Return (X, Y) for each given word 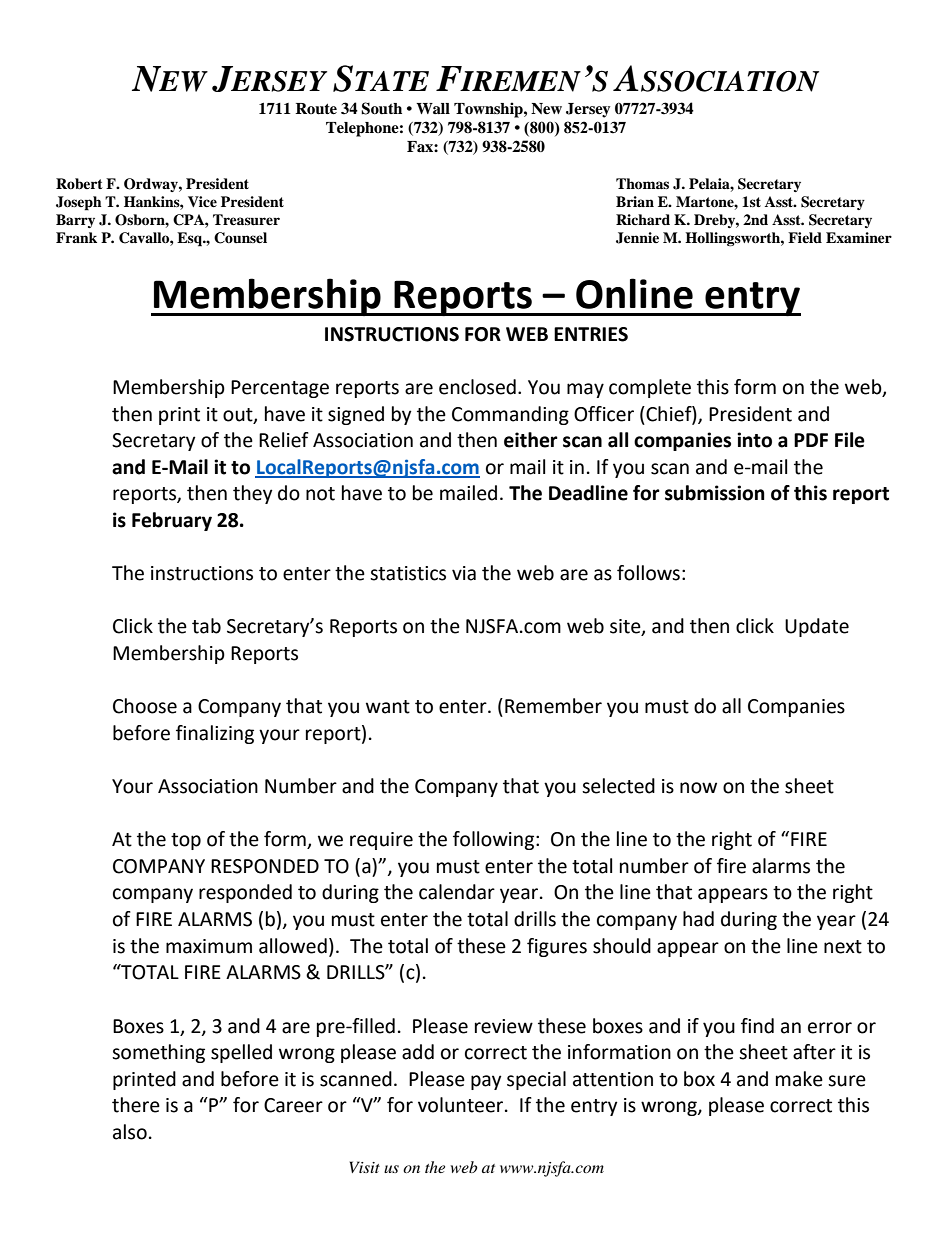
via (464, 573)
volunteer (462, 1105)
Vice (202, 201)
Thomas (642, 184)
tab (206, 626)
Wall (433, 108)
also (130, 1132)
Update (817, 627)
